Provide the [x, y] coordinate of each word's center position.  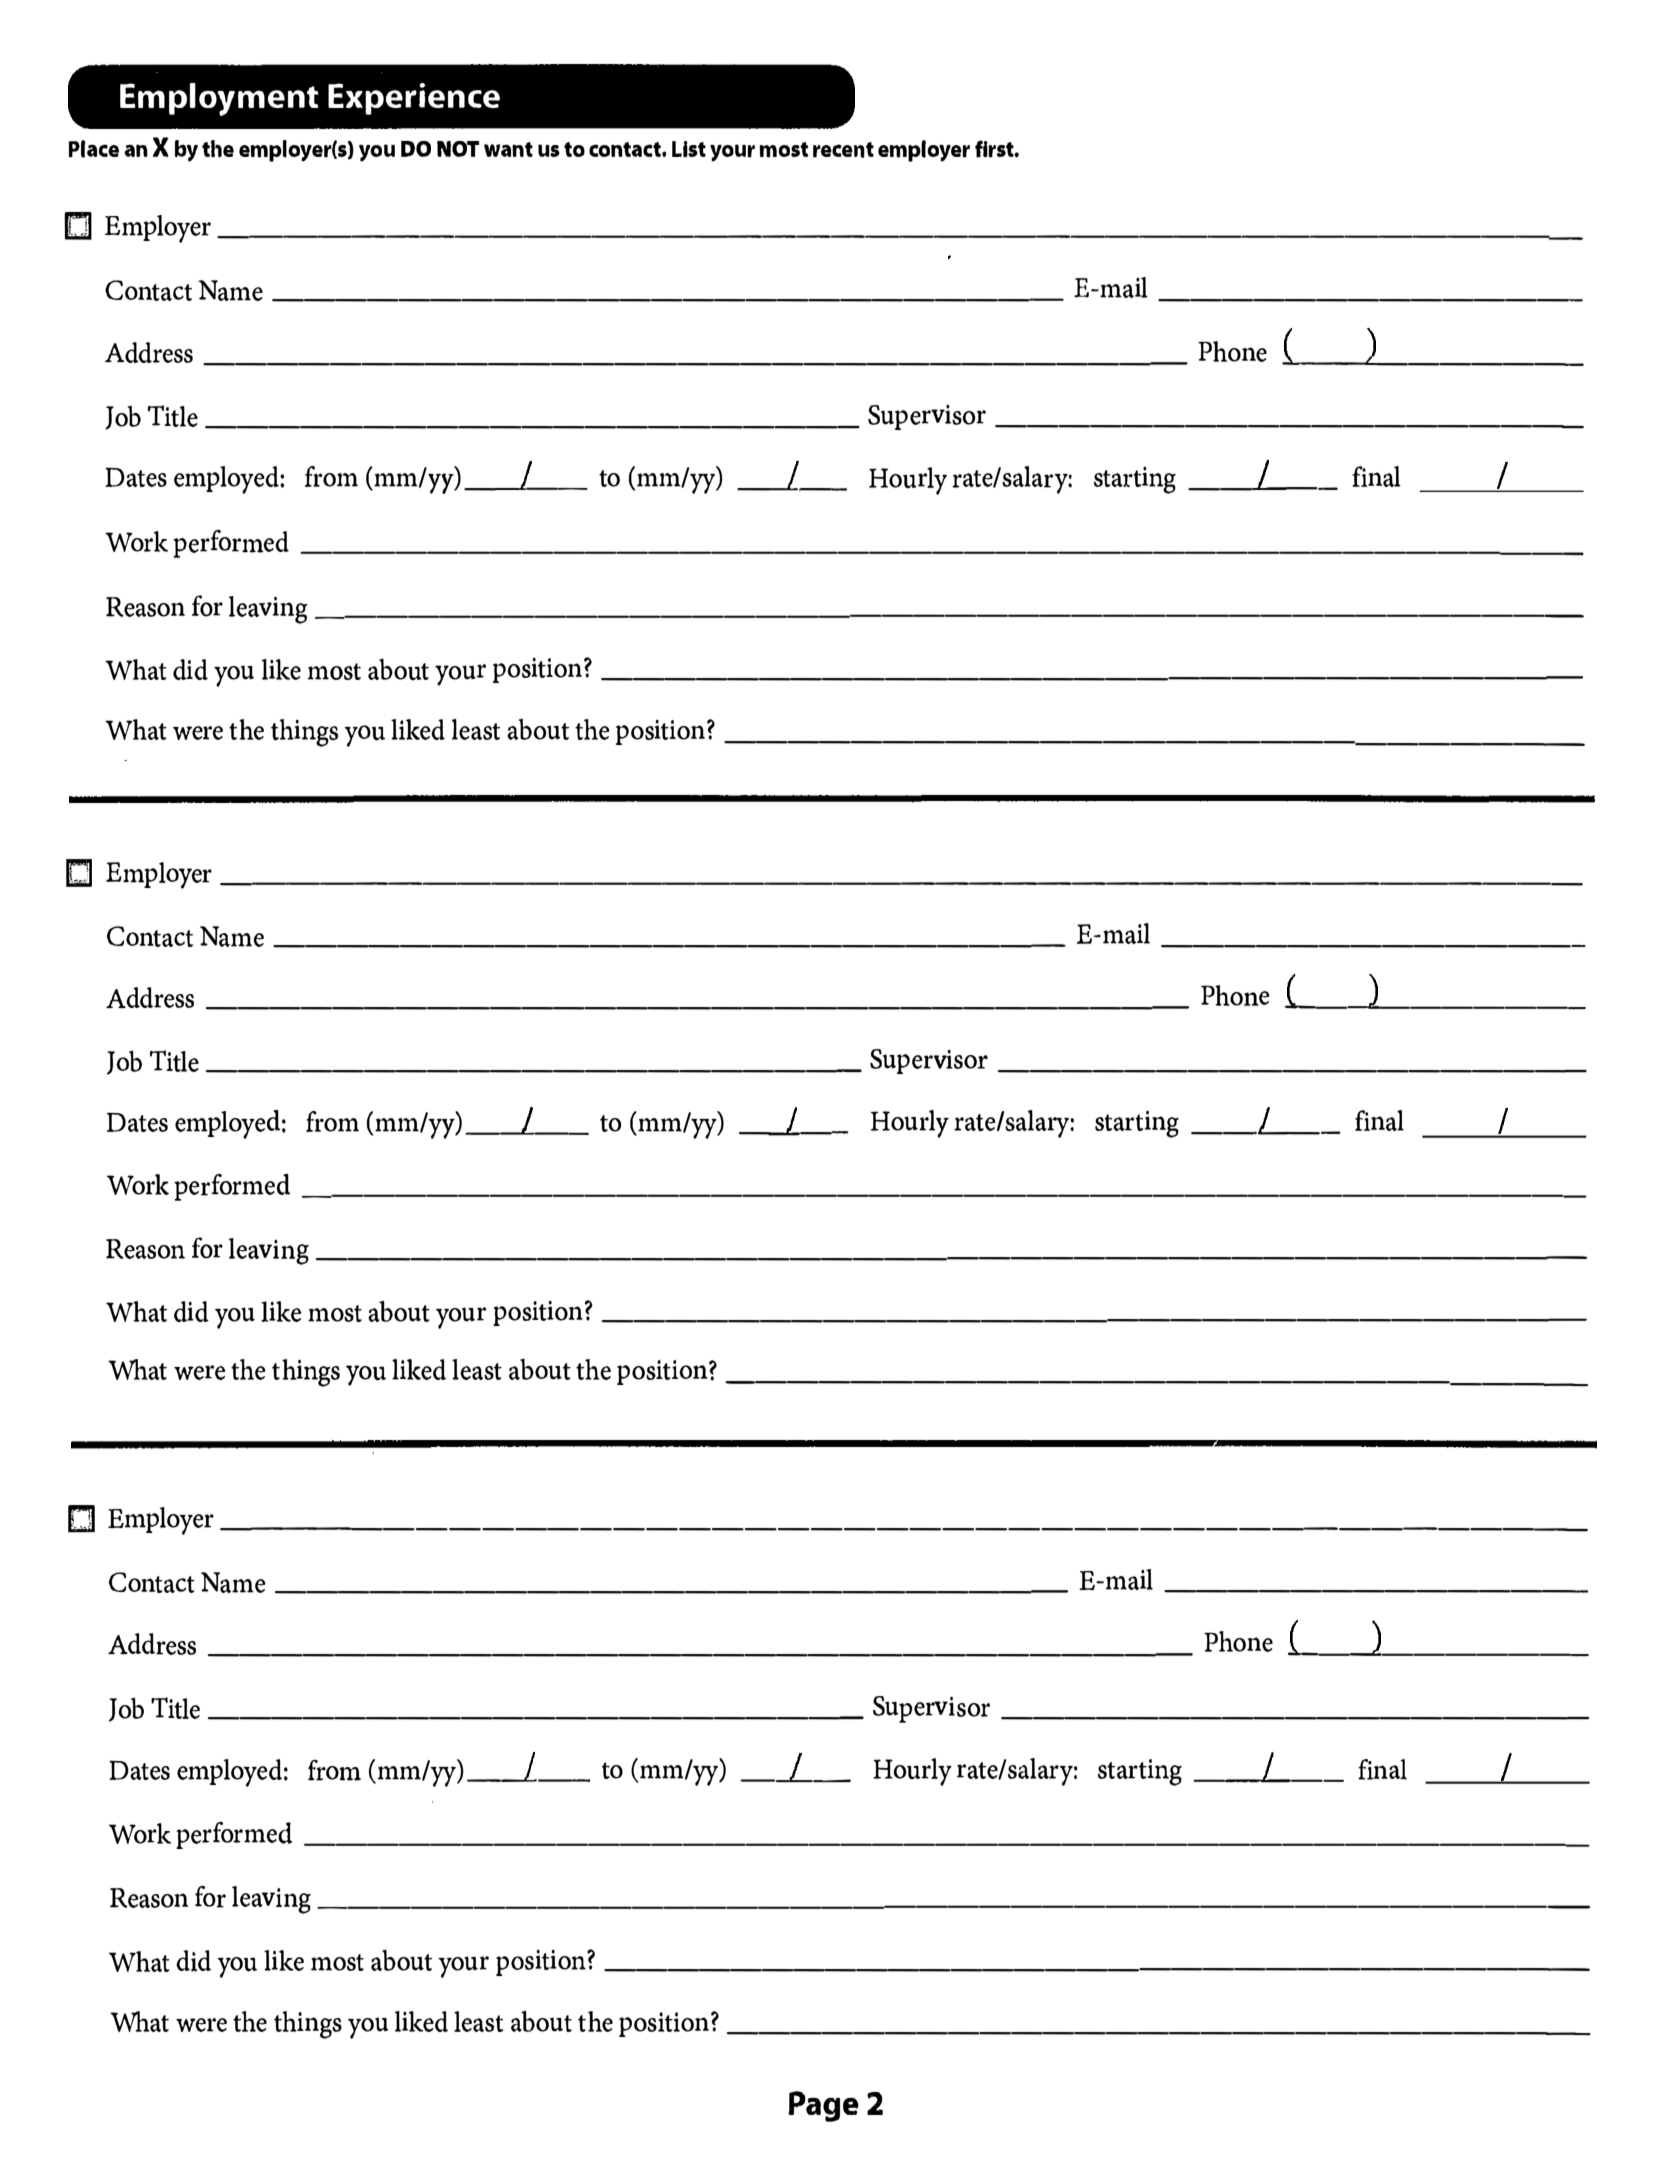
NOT [458, 149]
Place [94, 149]
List [689, 149]
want [508, 149]
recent [843, 150]
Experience [414, 99]
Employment [219, 99]
